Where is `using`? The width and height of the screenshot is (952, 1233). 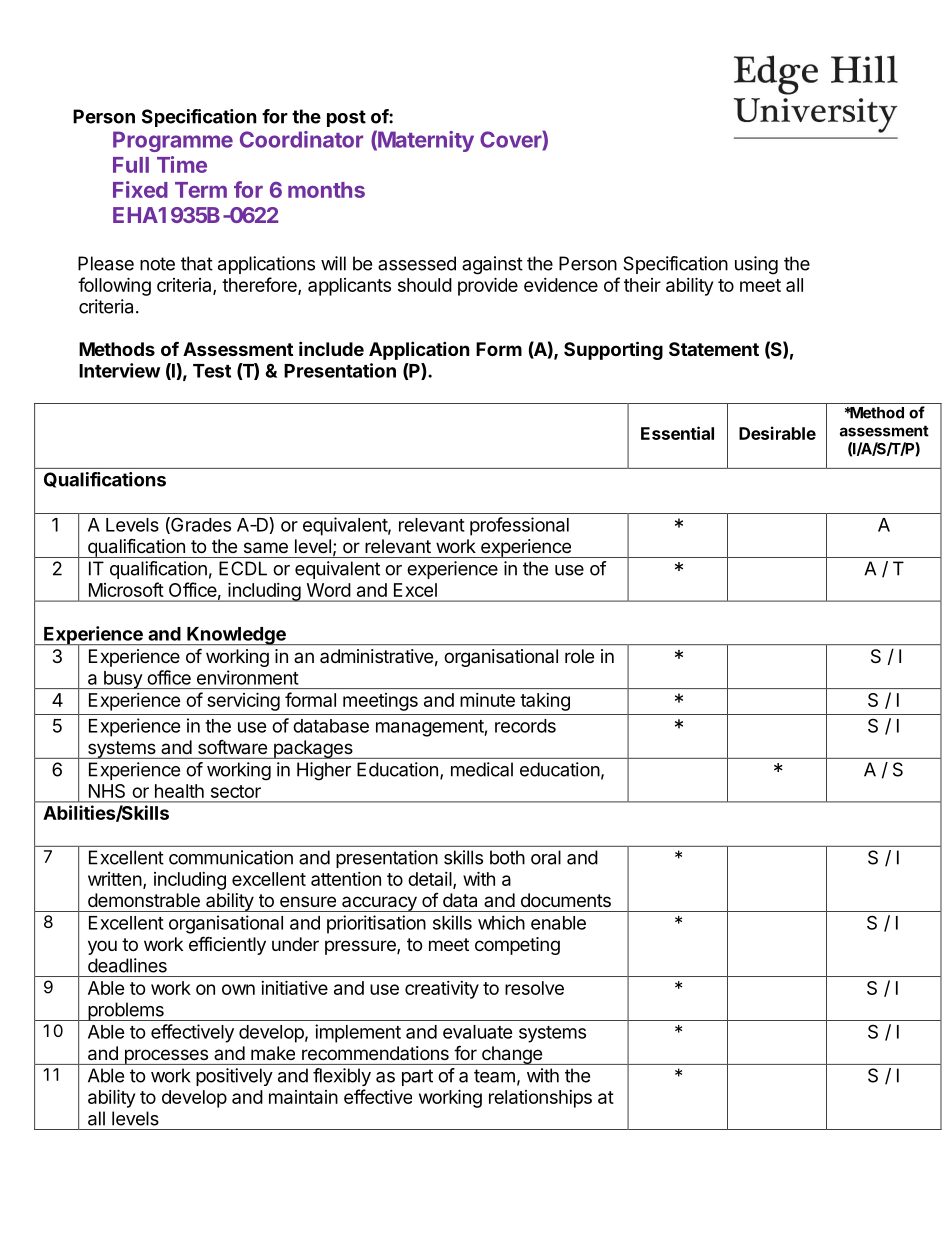 using is located at coordinates (756, 265).
